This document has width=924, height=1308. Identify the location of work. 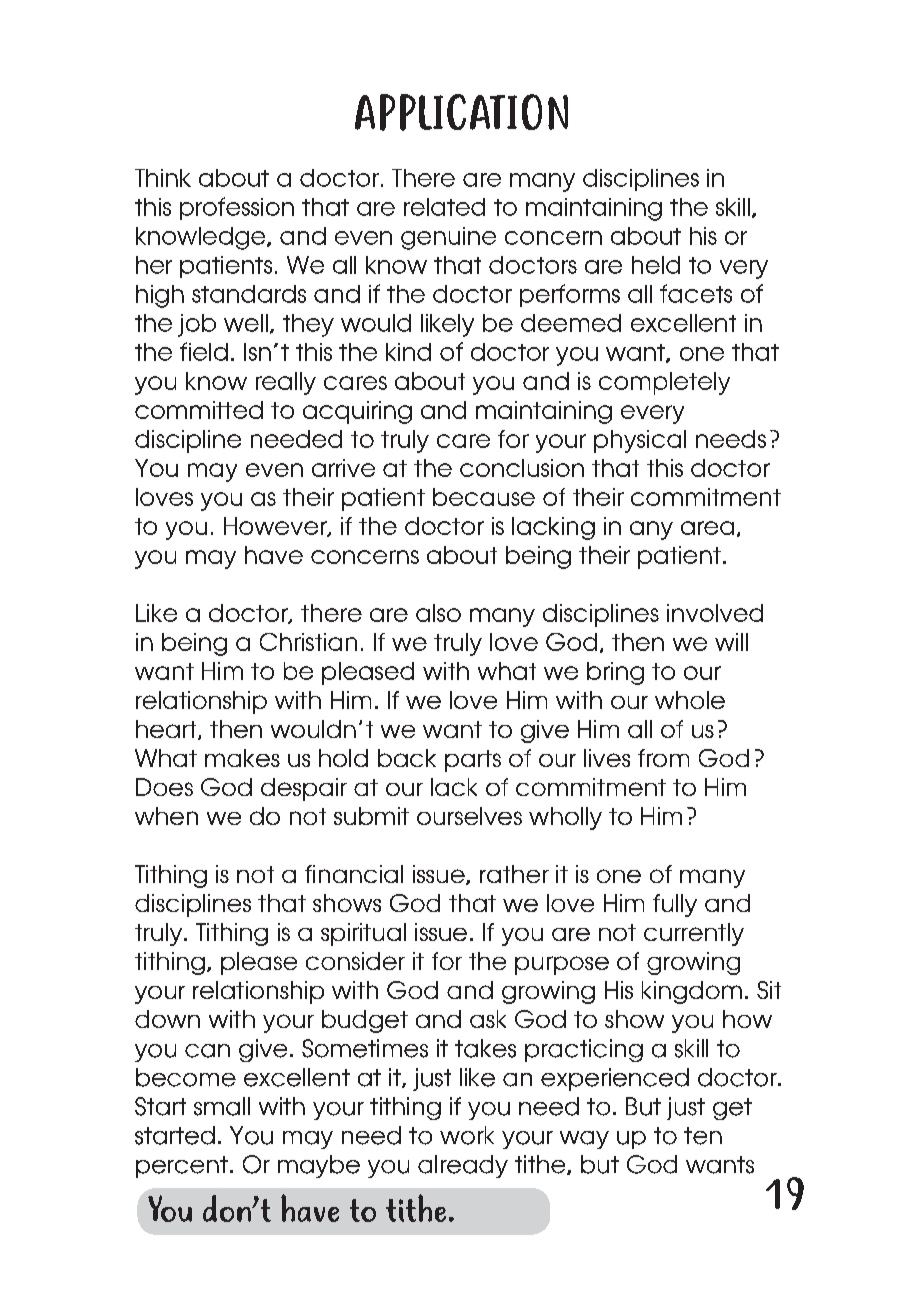
(467, 1135).
